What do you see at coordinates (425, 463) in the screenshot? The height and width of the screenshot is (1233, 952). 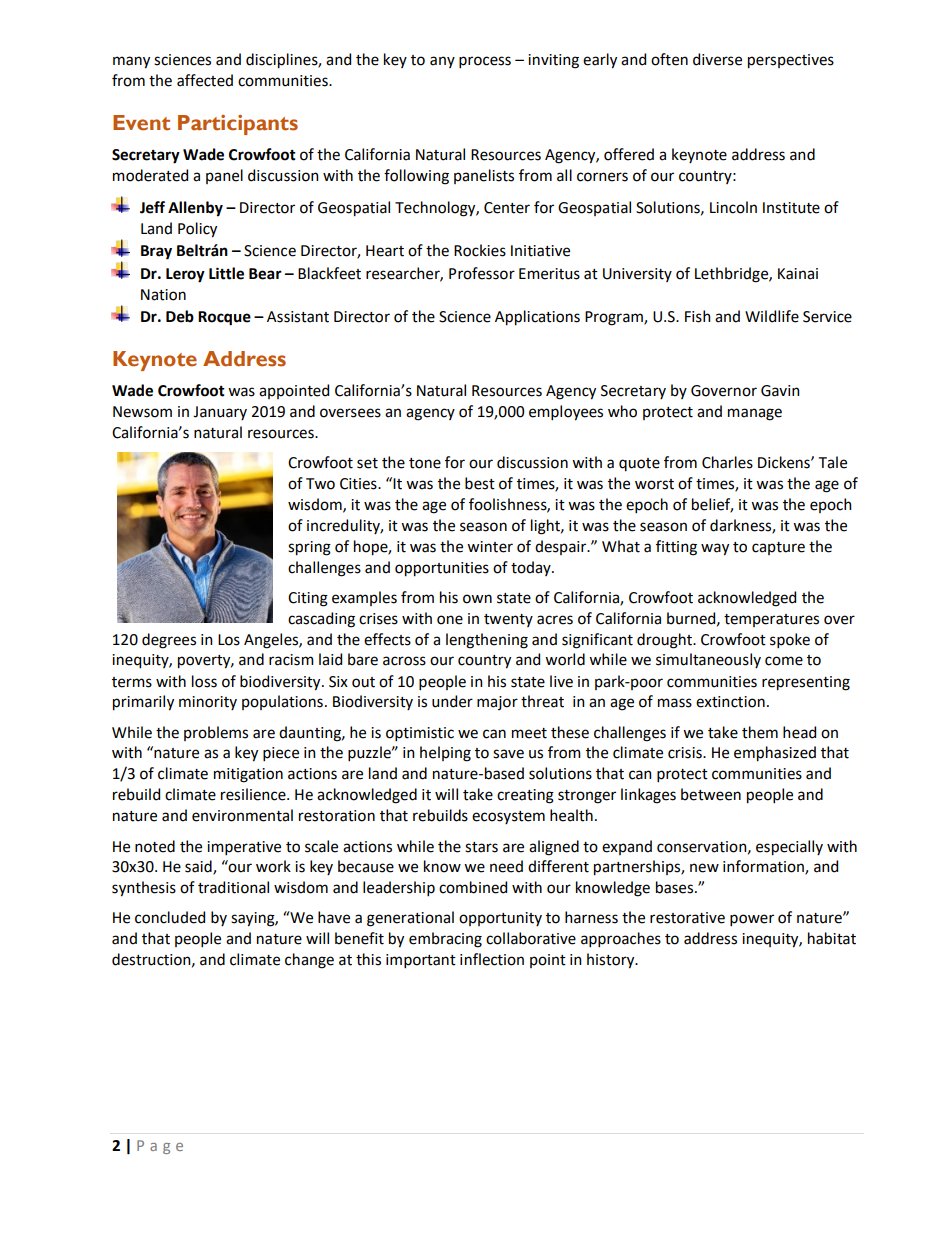 I see `tone` at bounding box center [425, 463].
